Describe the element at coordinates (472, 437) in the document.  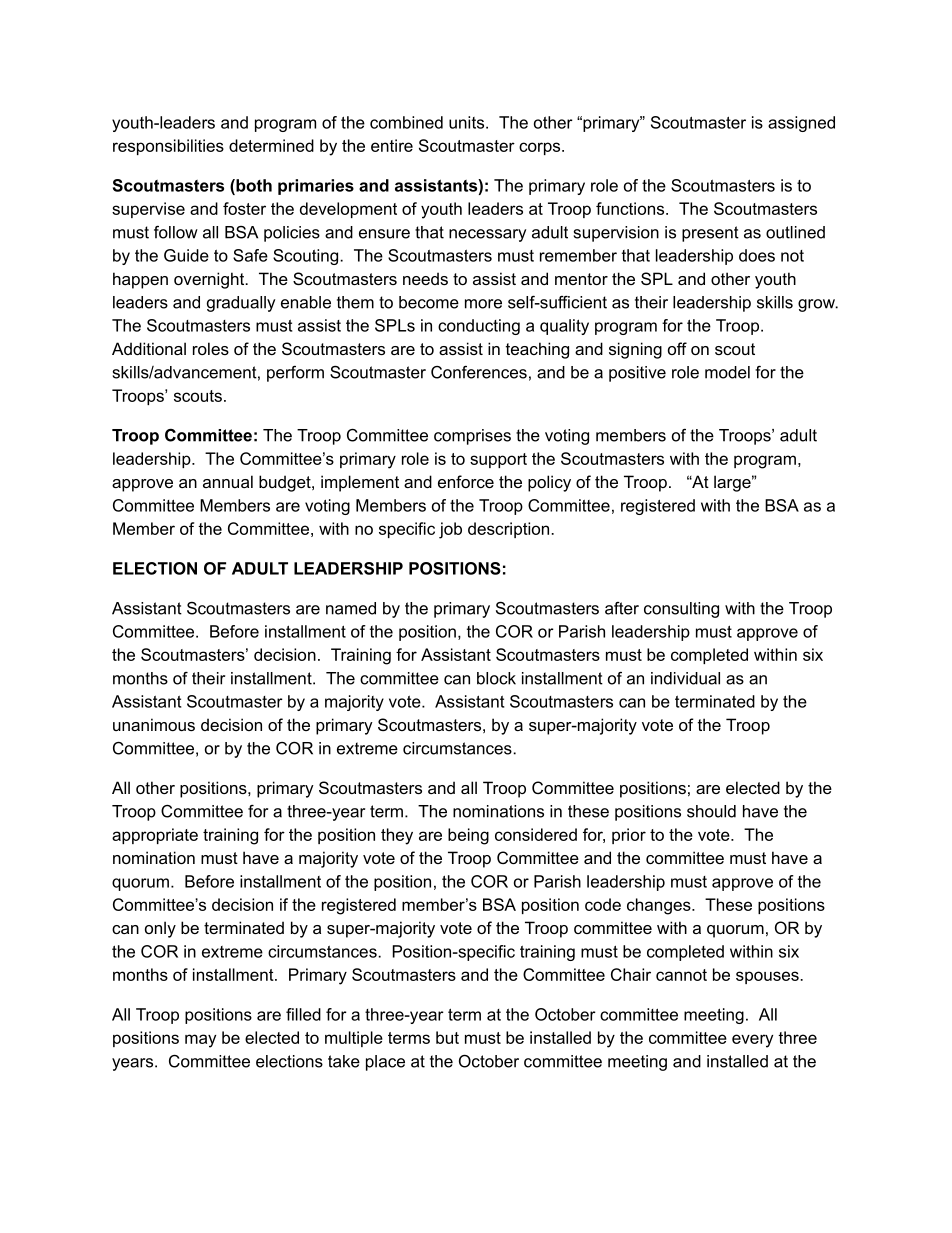
I see `comprises` at that location.
